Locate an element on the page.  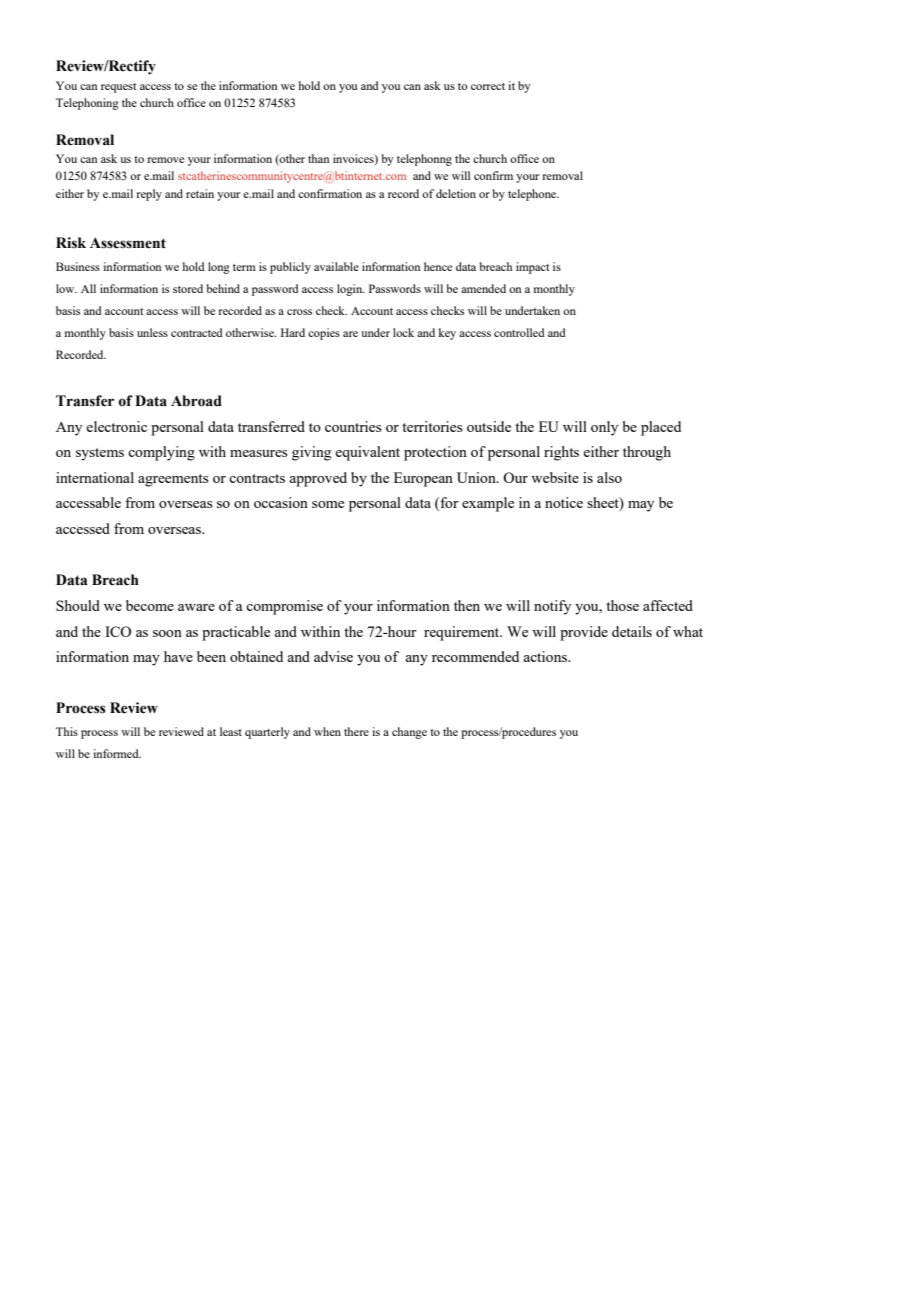
request is located at coordinates (118, 88).
